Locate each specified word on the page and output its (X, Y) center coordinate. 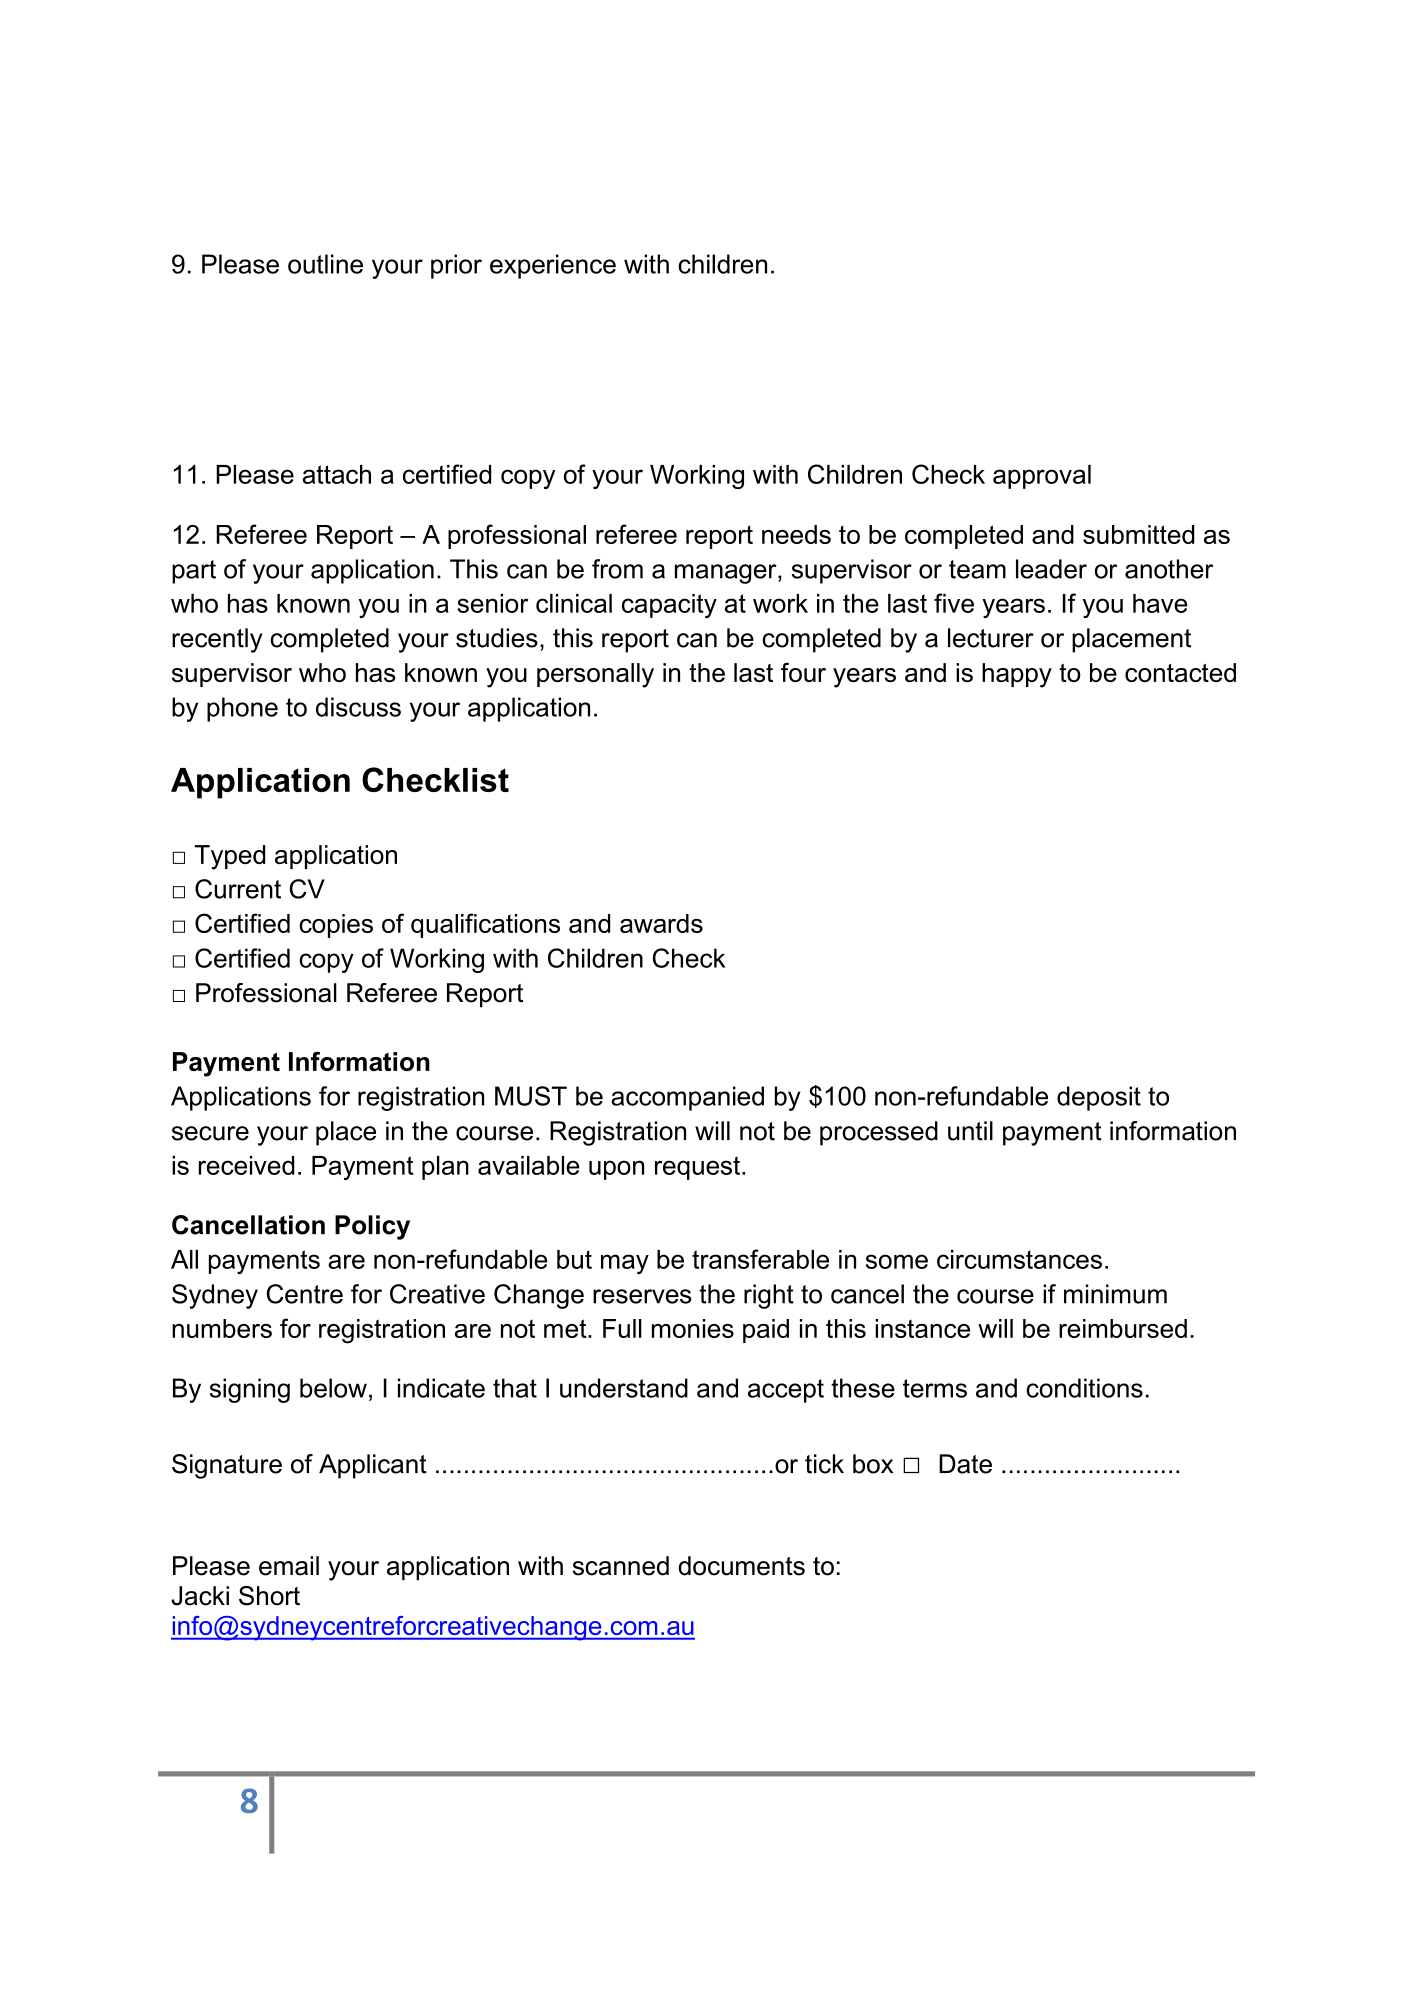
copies (336, 926)
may (625, 1264)
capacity (669, 606)
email (289, 1566)
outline (325, 264)
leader (1051, 569)
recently (217, 640)
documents (741, 1566)
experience (553, 266)
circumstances (1019, 1259)
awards (661, 923)
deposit (1099, 1098)
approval (1042, 477)
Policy (372, 1227)
